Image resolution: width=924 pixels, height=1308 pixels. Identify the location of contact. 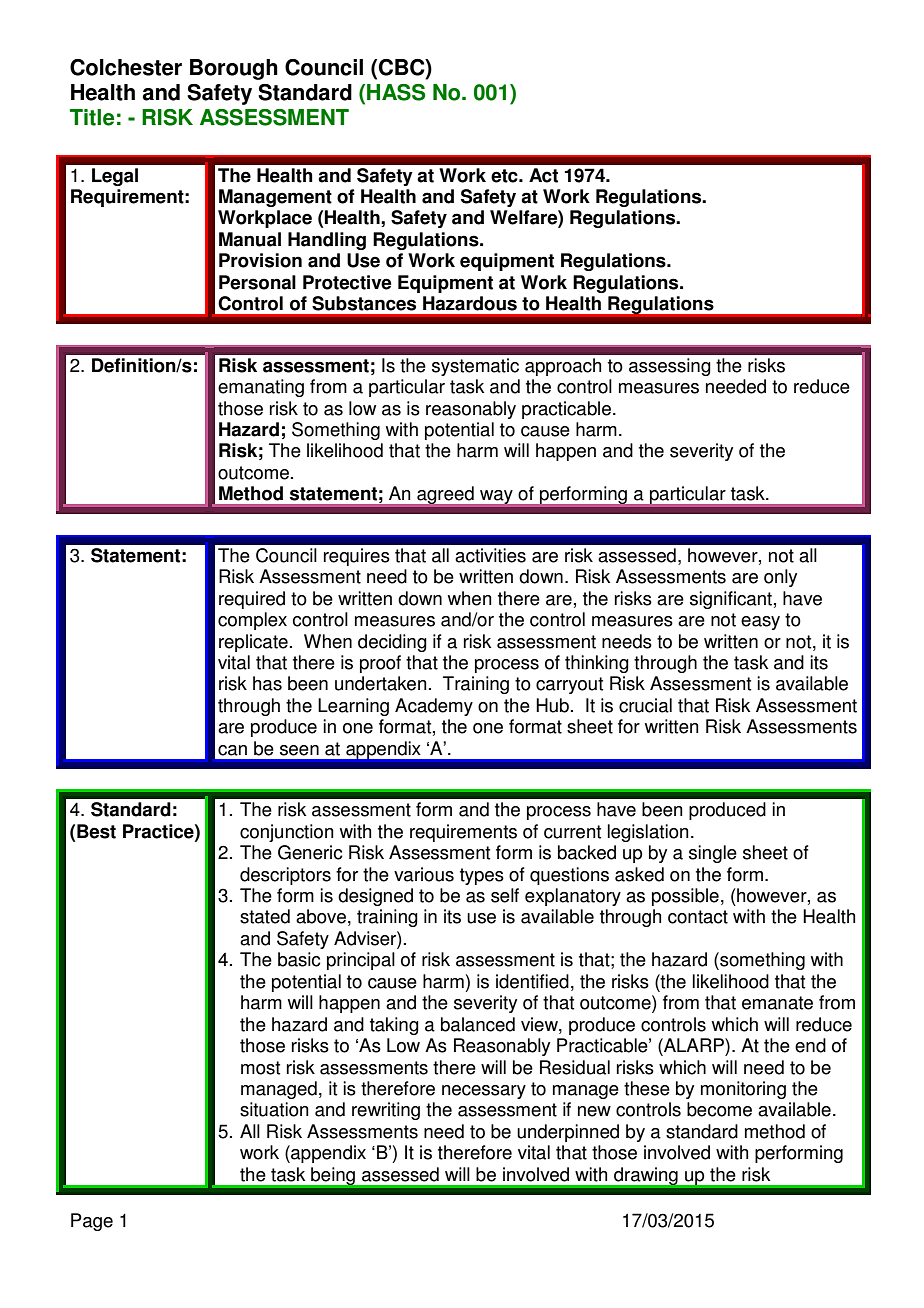
(698, 917).
